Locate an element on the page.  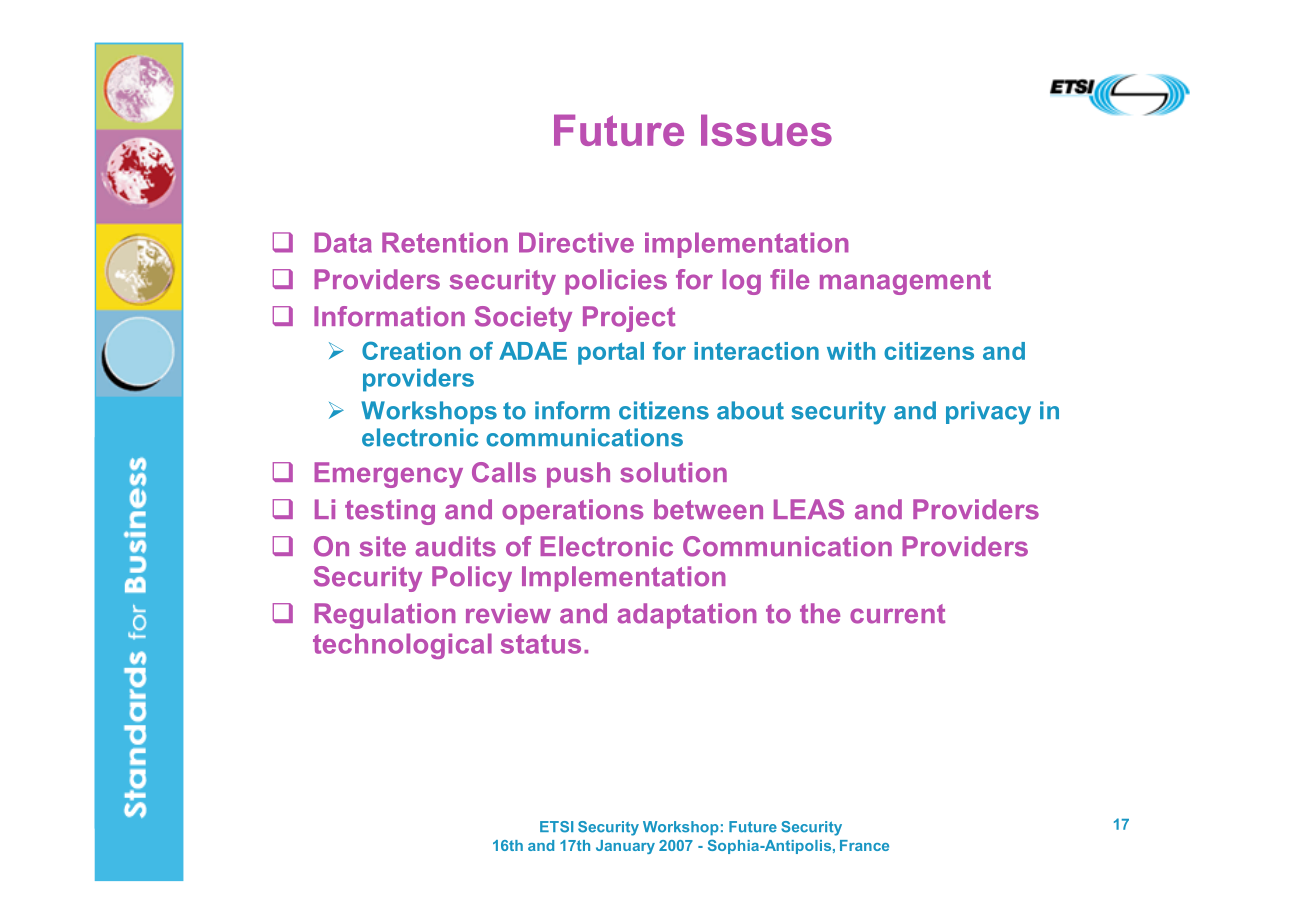
privacy is located at coordinates (988, 413).
